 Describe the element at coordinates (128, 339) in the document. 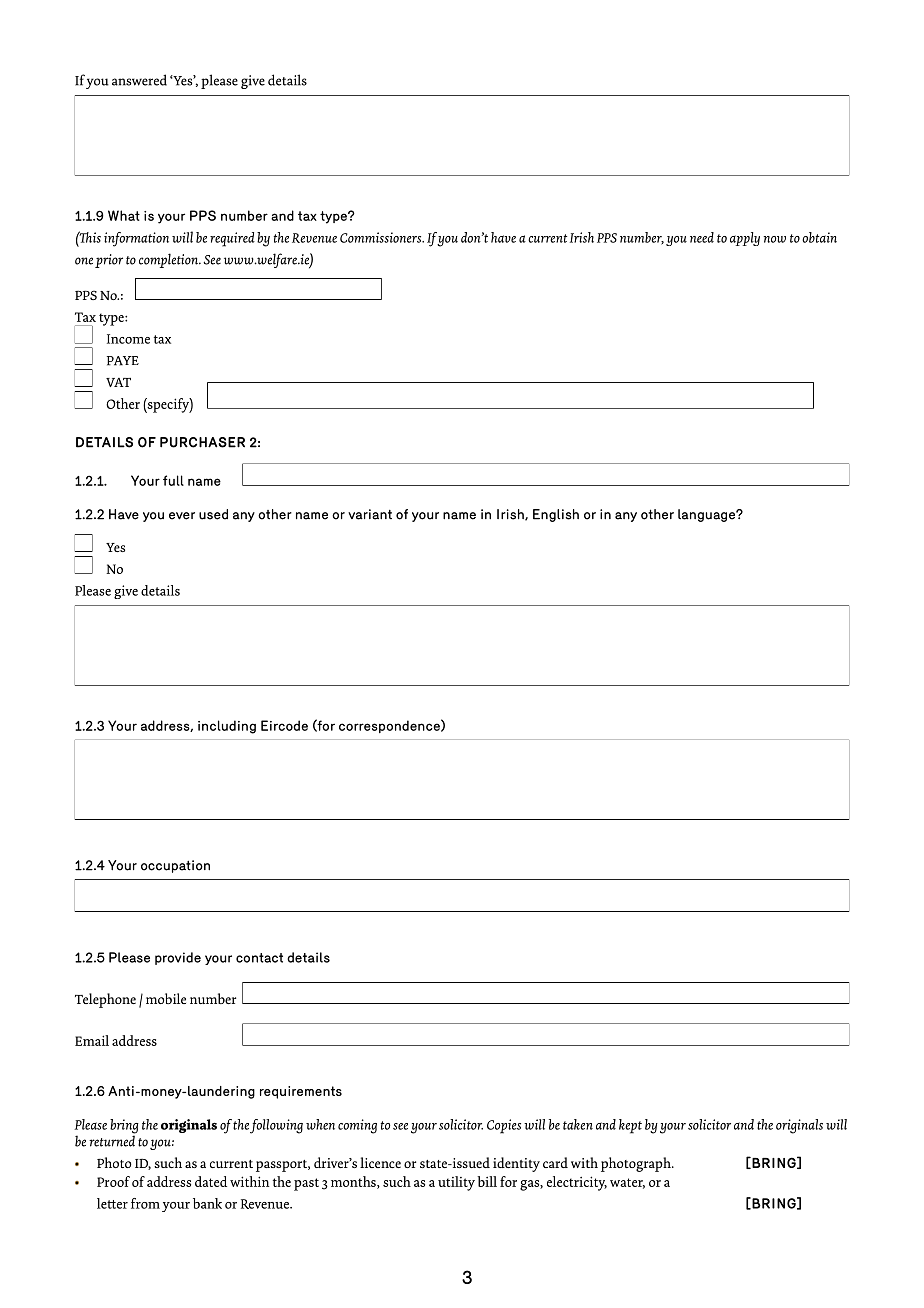

I see `Income` at that location.
